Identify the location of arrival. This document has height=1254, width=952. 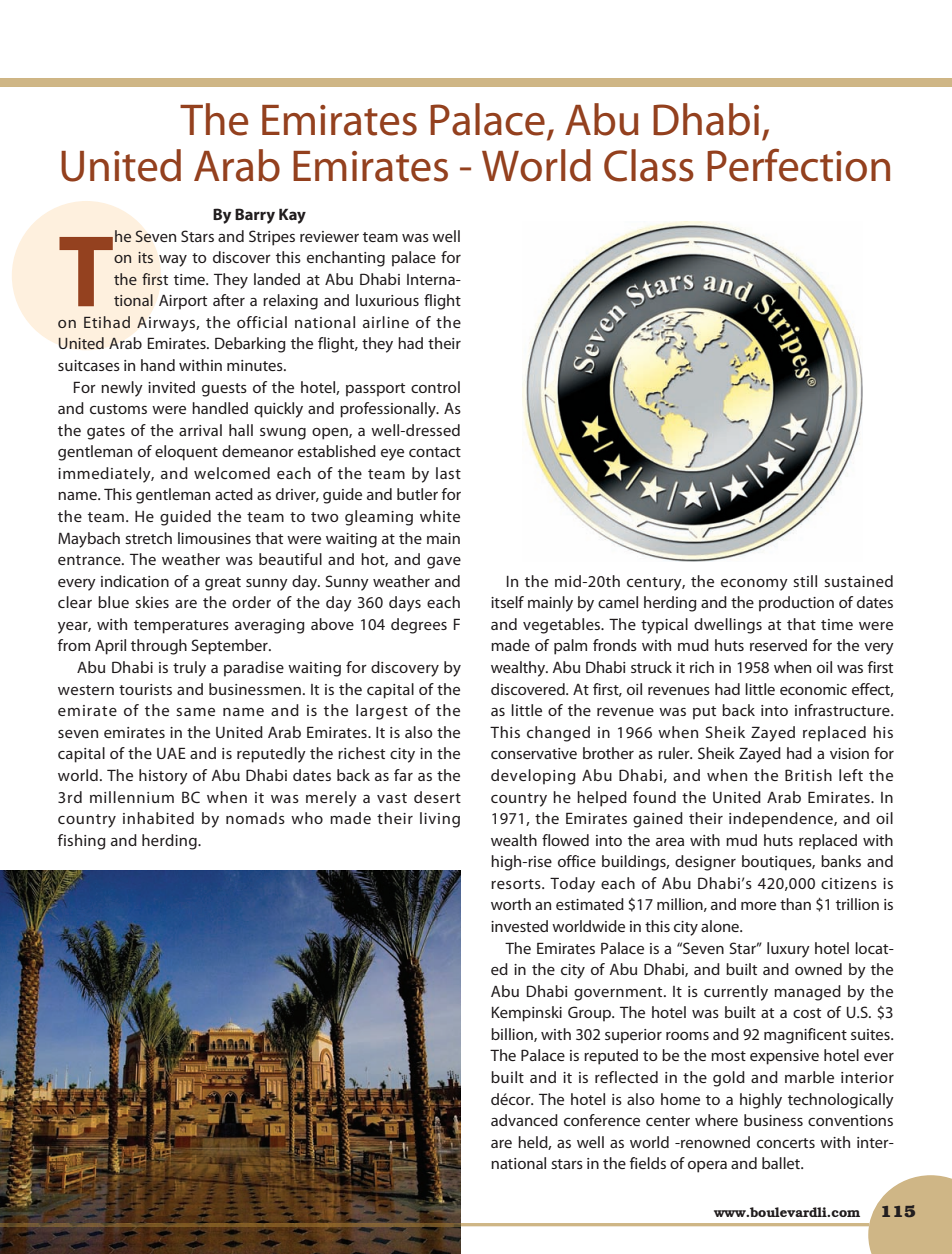
(200, 430).
